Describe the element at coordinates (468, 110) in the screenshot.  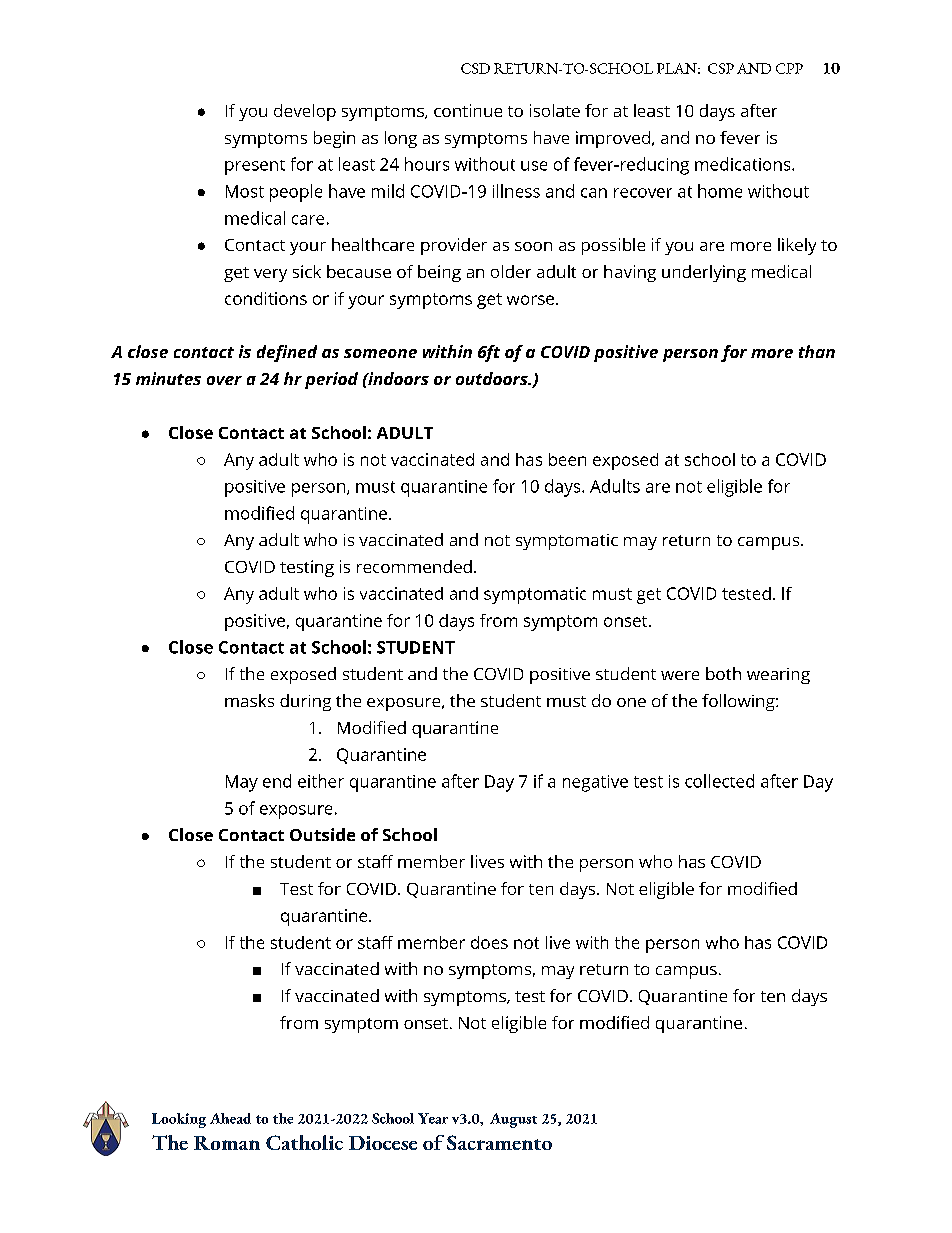
I see `continue` at that location.
